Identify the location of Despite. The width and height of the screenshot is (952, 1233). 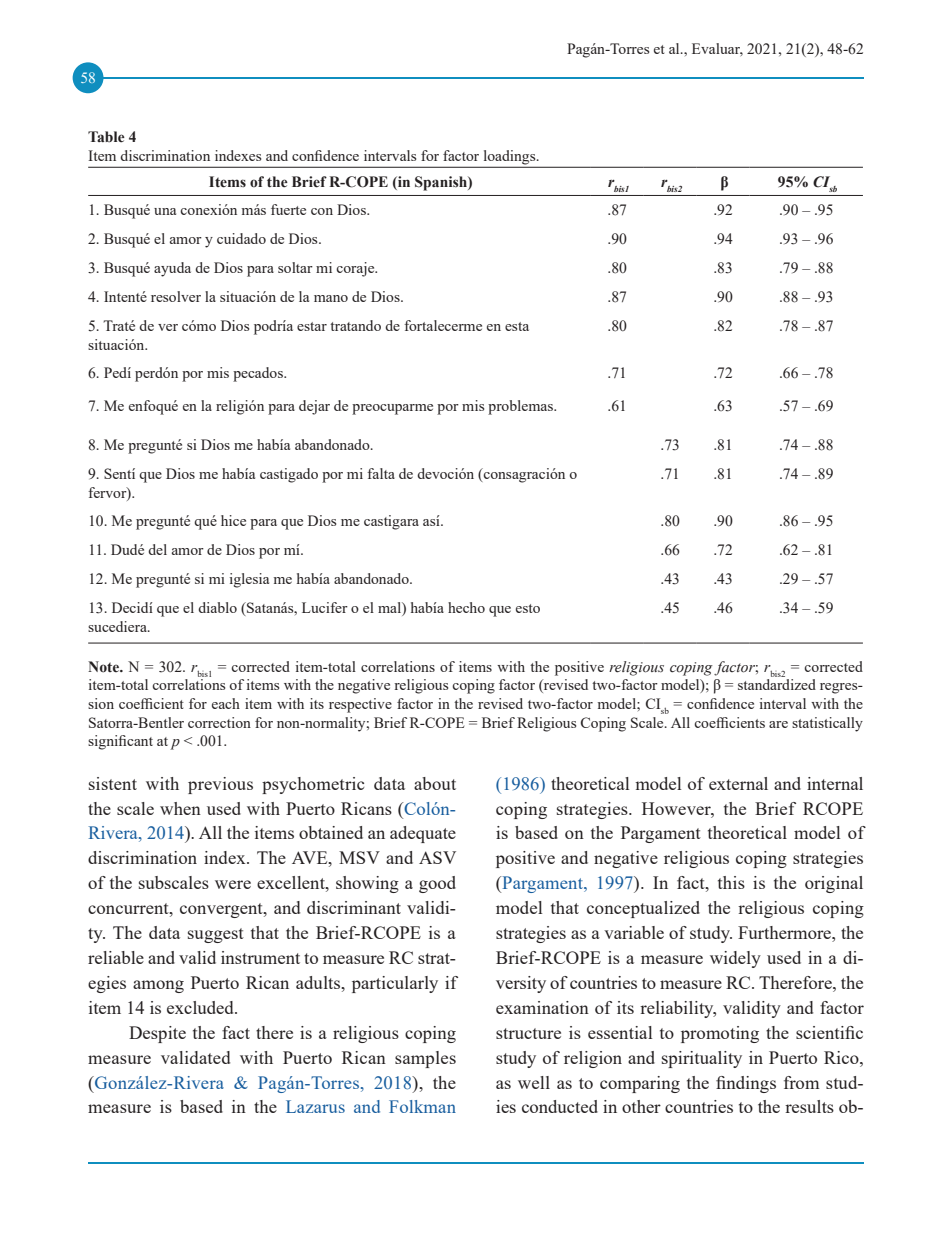
(157, 1034).
